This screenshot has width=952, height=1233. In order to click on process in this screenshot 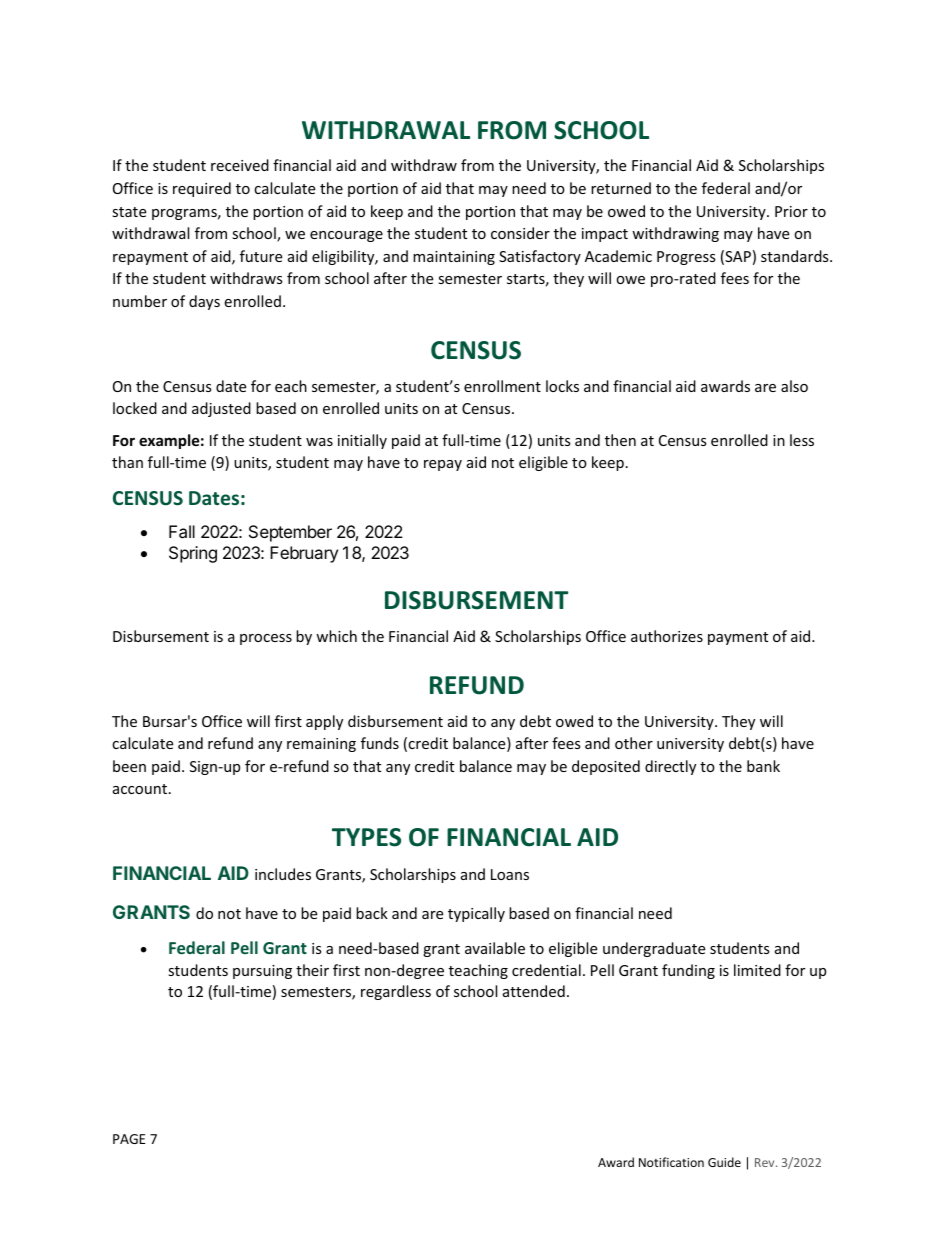, I will do `click(266, 639)`.
